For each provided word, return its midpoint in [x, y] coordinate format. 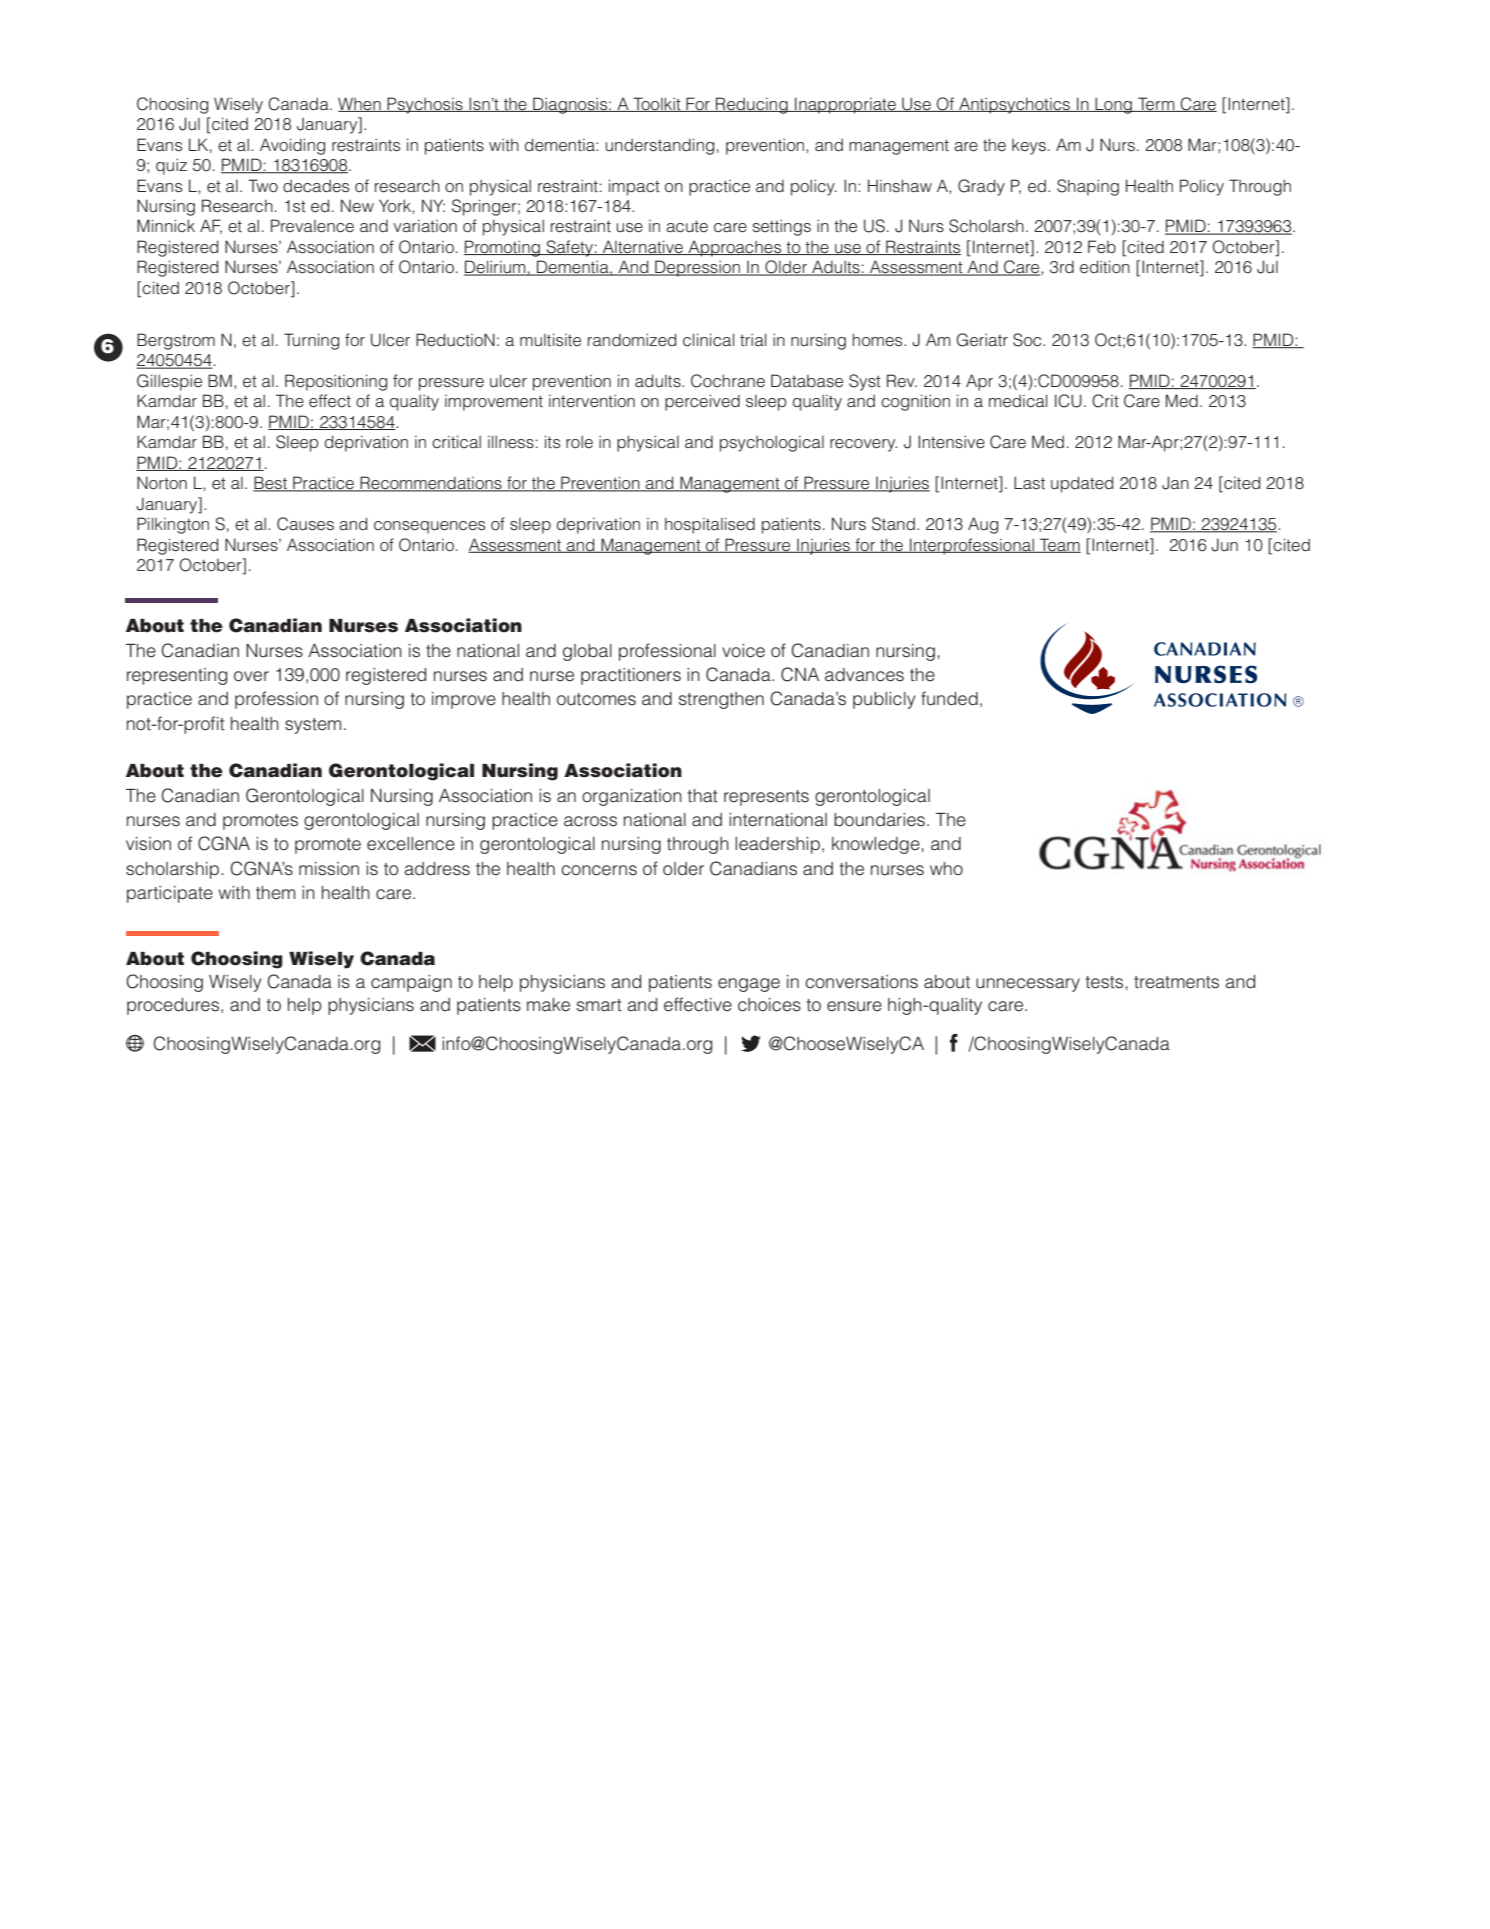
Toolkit [657, 104]
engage [749, 985]
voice [743, 651]
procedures [173, 1006]
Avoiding [292, 146]
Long [1113, 105]
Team [1059, 545]
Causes [305, 524]
